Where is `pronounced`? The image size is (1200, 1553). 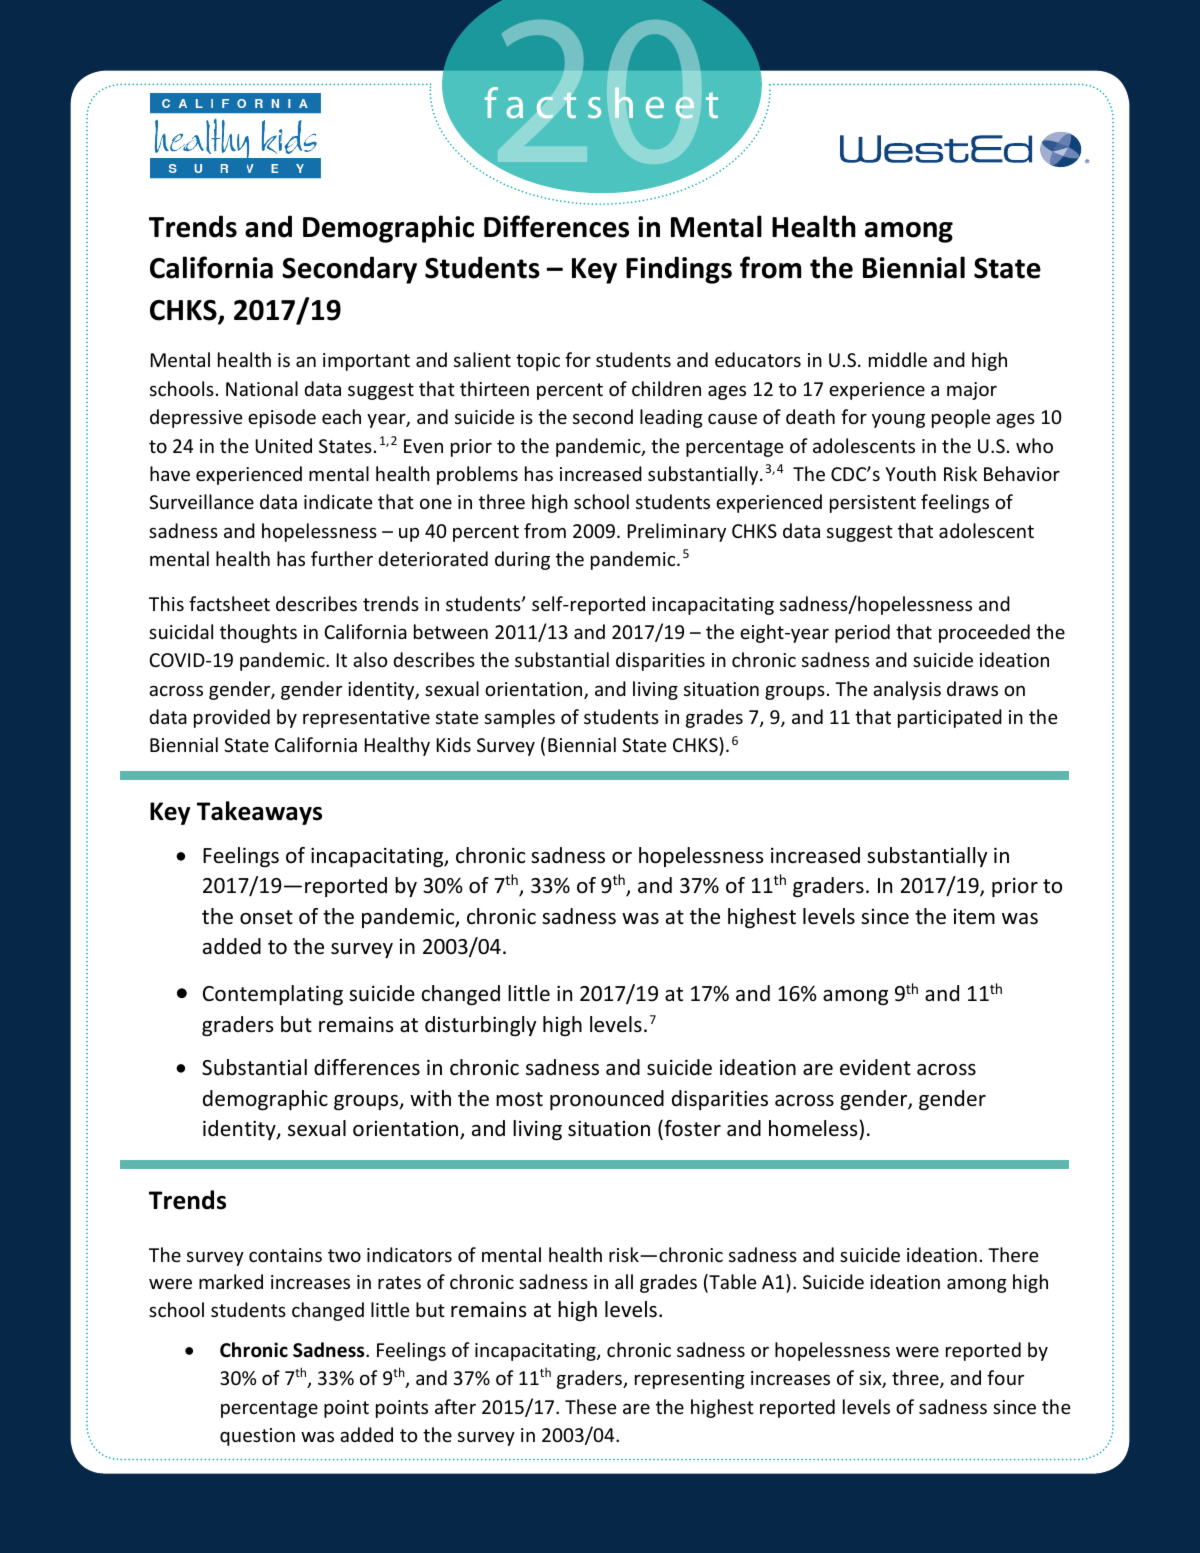
pronounced is located at coordinates (607, 1100).
